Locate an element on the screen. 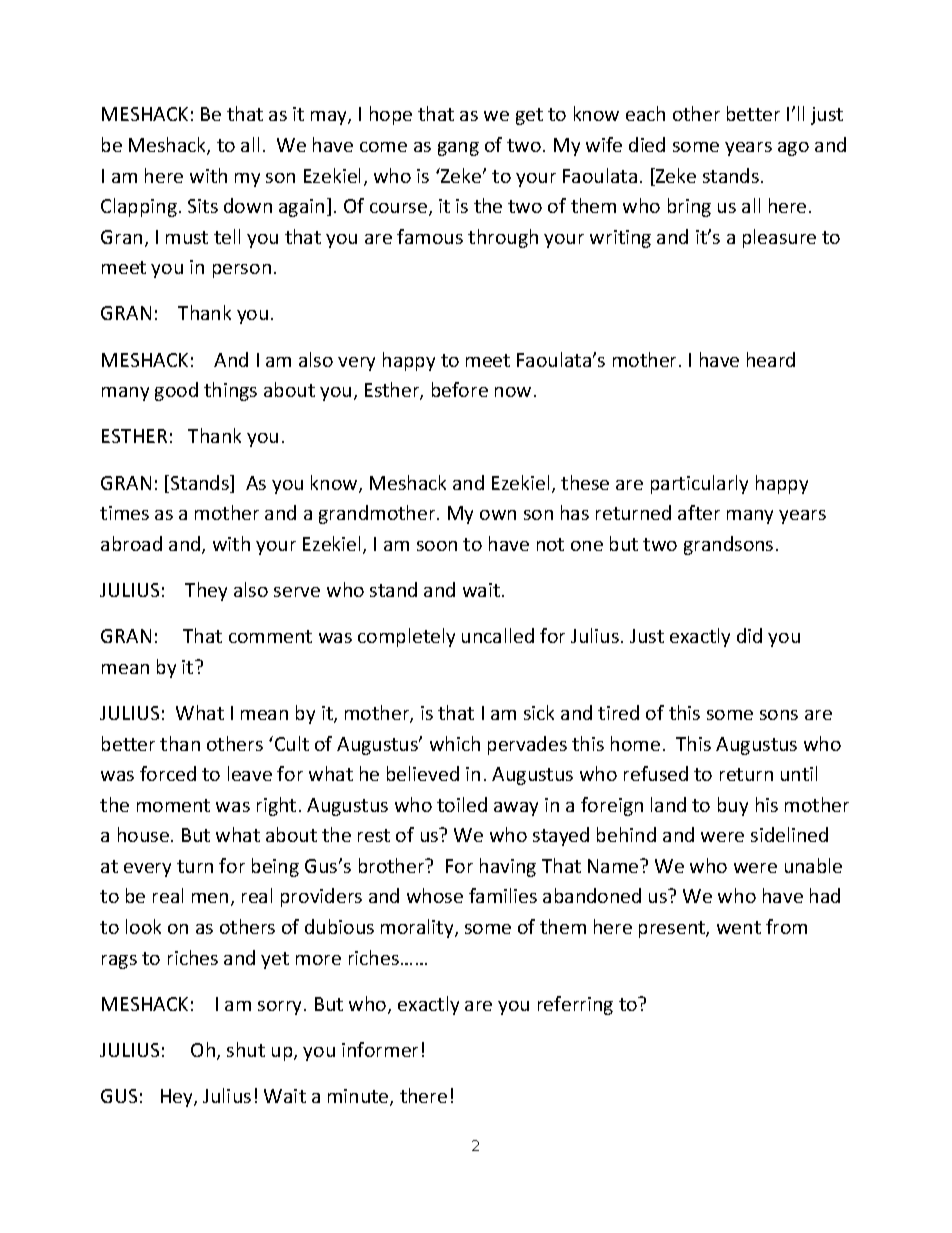 This screenshot has width=952, height=1233. Sits is located at coordinates (203, 206).
